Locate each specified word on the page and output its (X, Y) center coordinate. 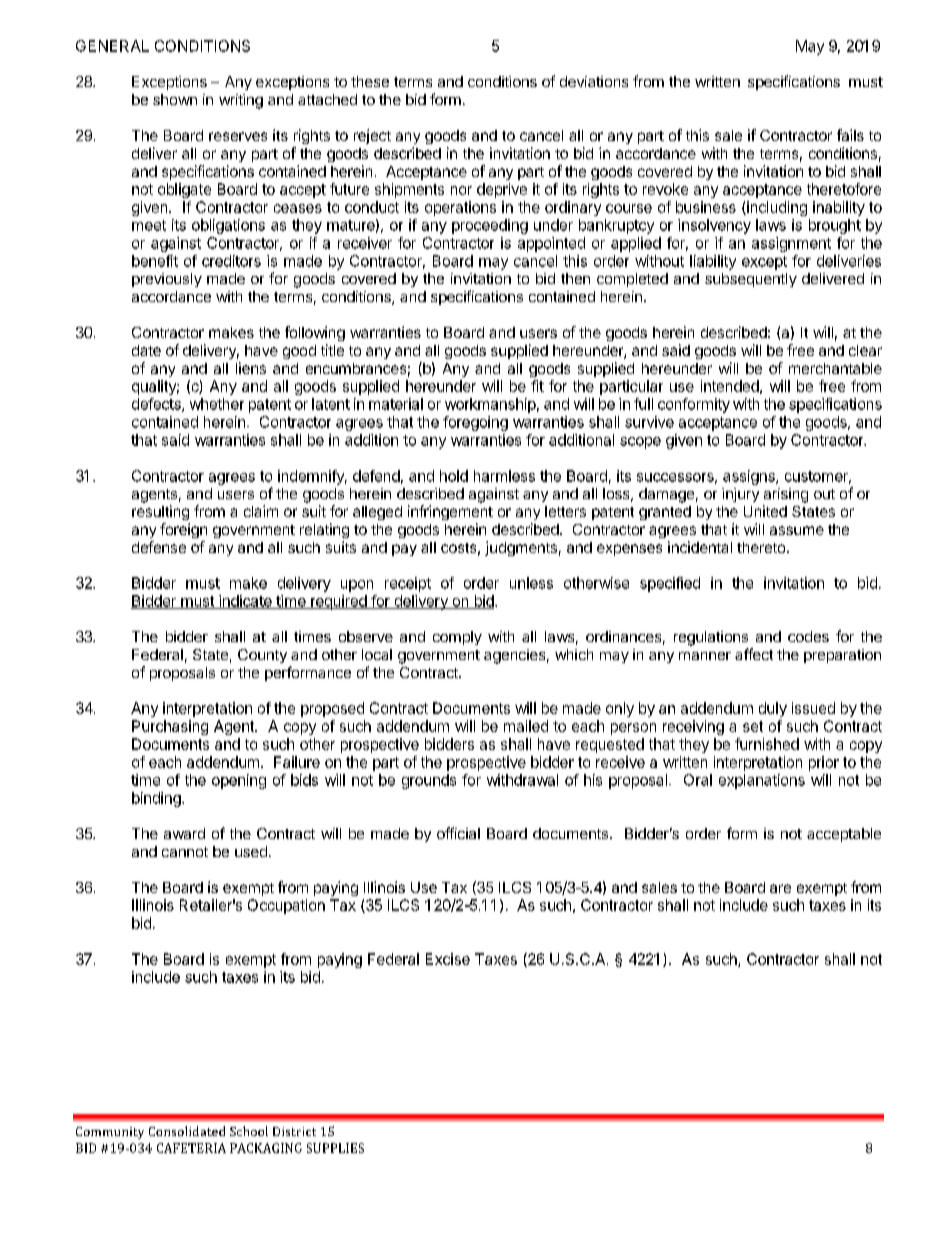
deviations (594, 81)
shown (175, 99)
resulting (160, 512)
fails (850, 135)
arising (786, 495)
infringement (450, 512)
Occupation (286, 906)
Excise (448, 959)
